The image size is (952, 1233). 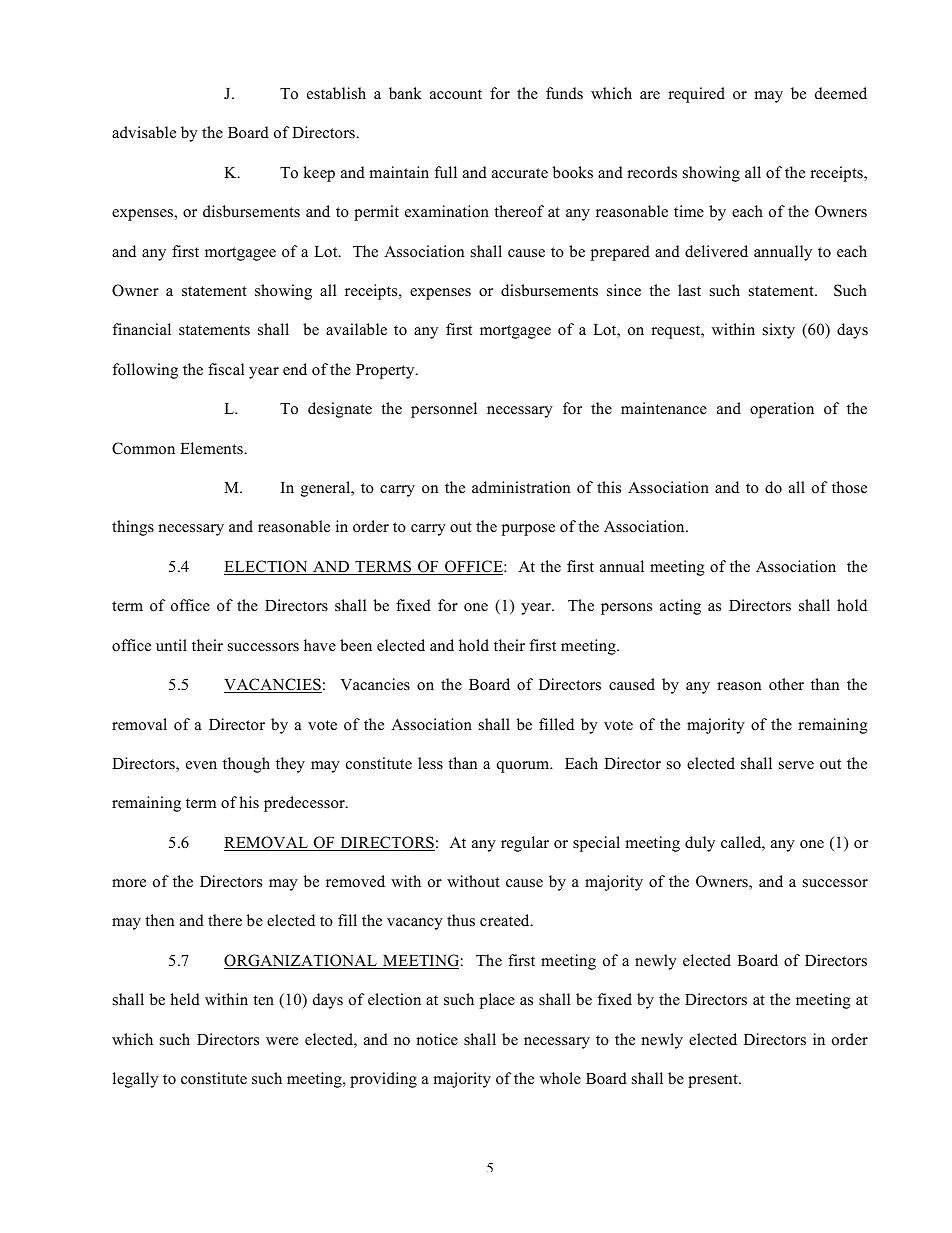 What do you see at coordinates (144, 132) in the screenshot?
I see `advisable` at bounding box center [144, 132].
